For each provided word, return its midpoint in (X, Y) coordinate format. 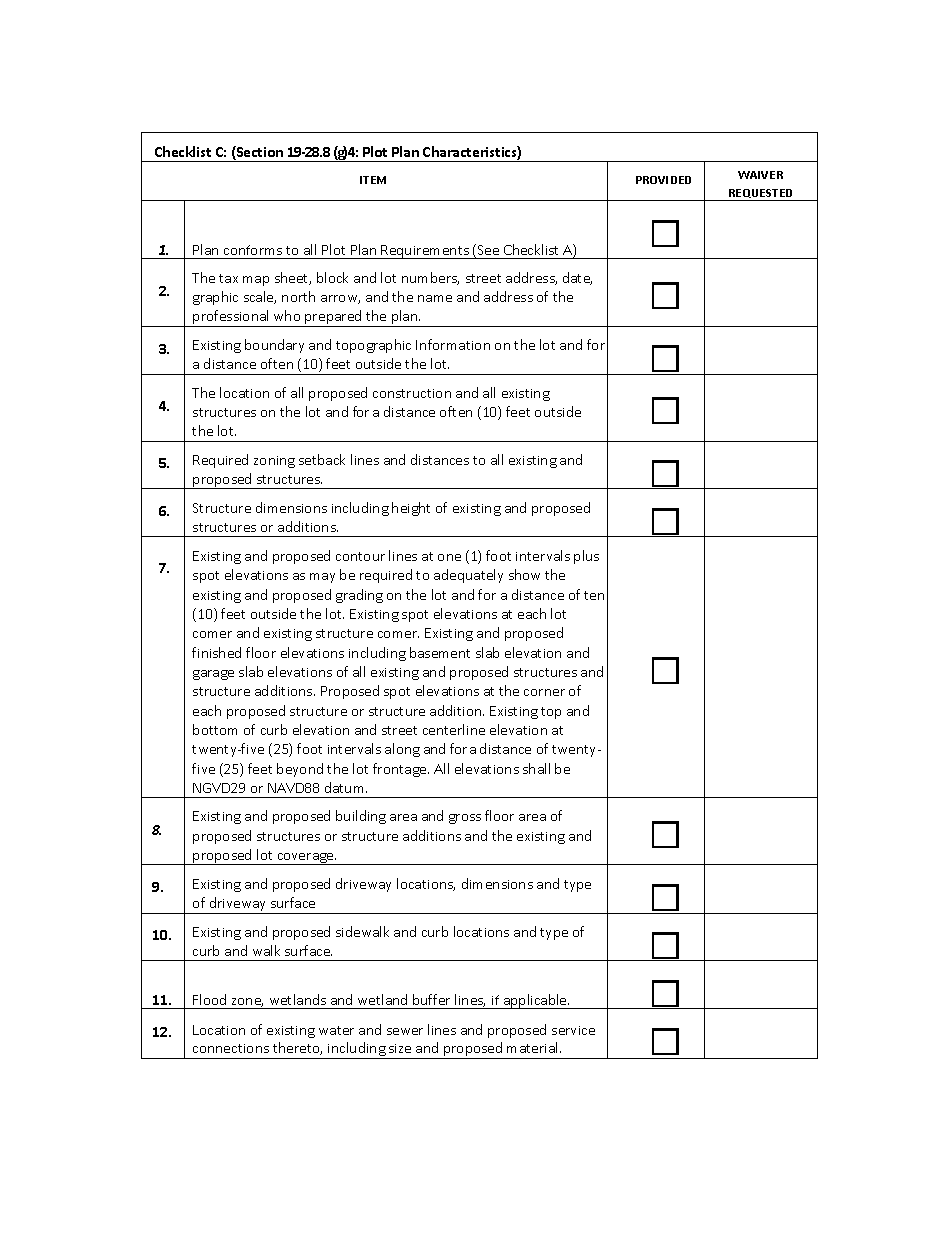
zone (247, 1002)
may (322, 578)
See (488, 250)
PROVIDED (663, 180)
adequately (468, 576)
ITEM (373, 180)
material (534, 1047)
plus (586, 557)
